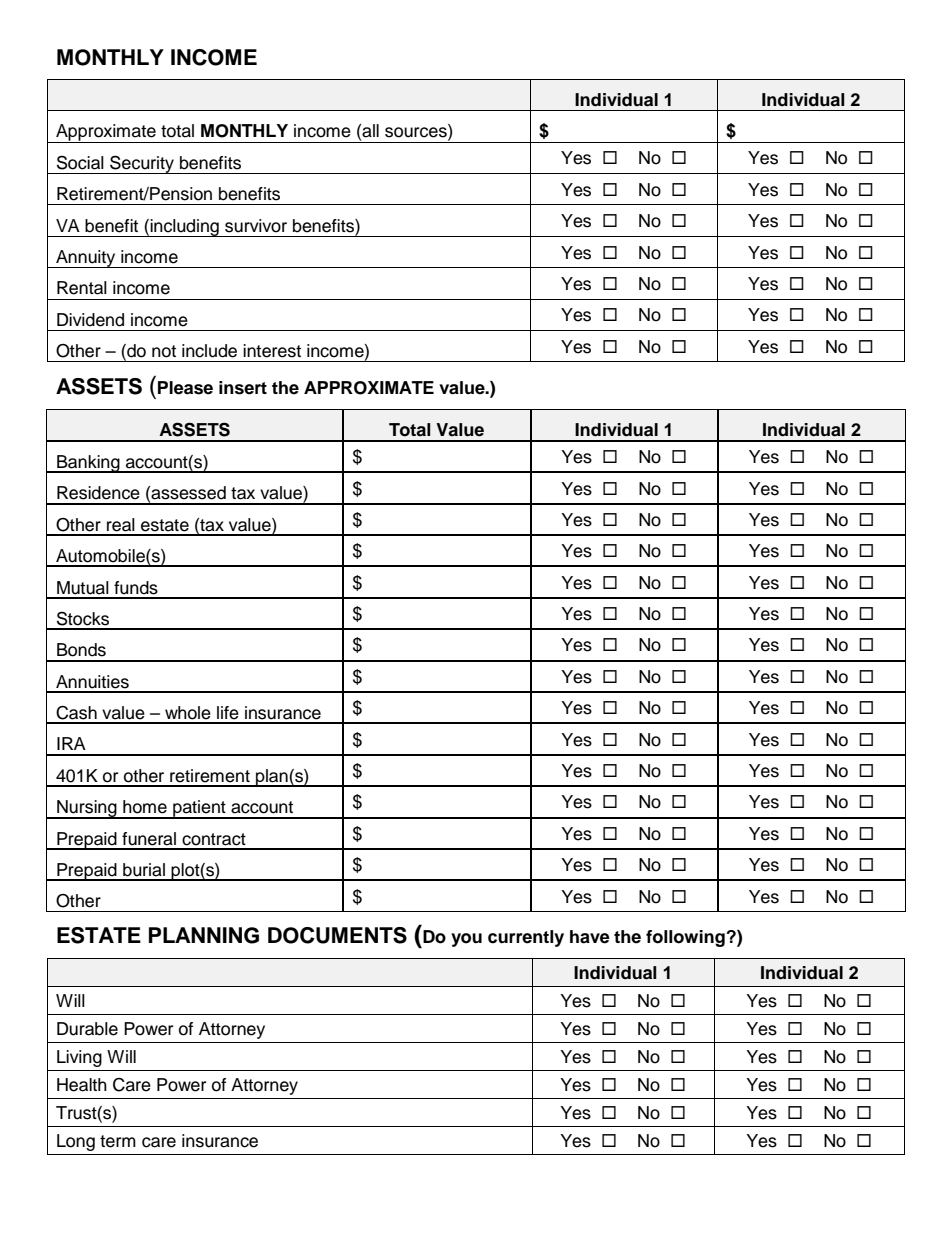 This screenshot has width=952, height=1233. Describe the element at coordinates (256, 226) in the screenshot. I see `survivor` at that location.
